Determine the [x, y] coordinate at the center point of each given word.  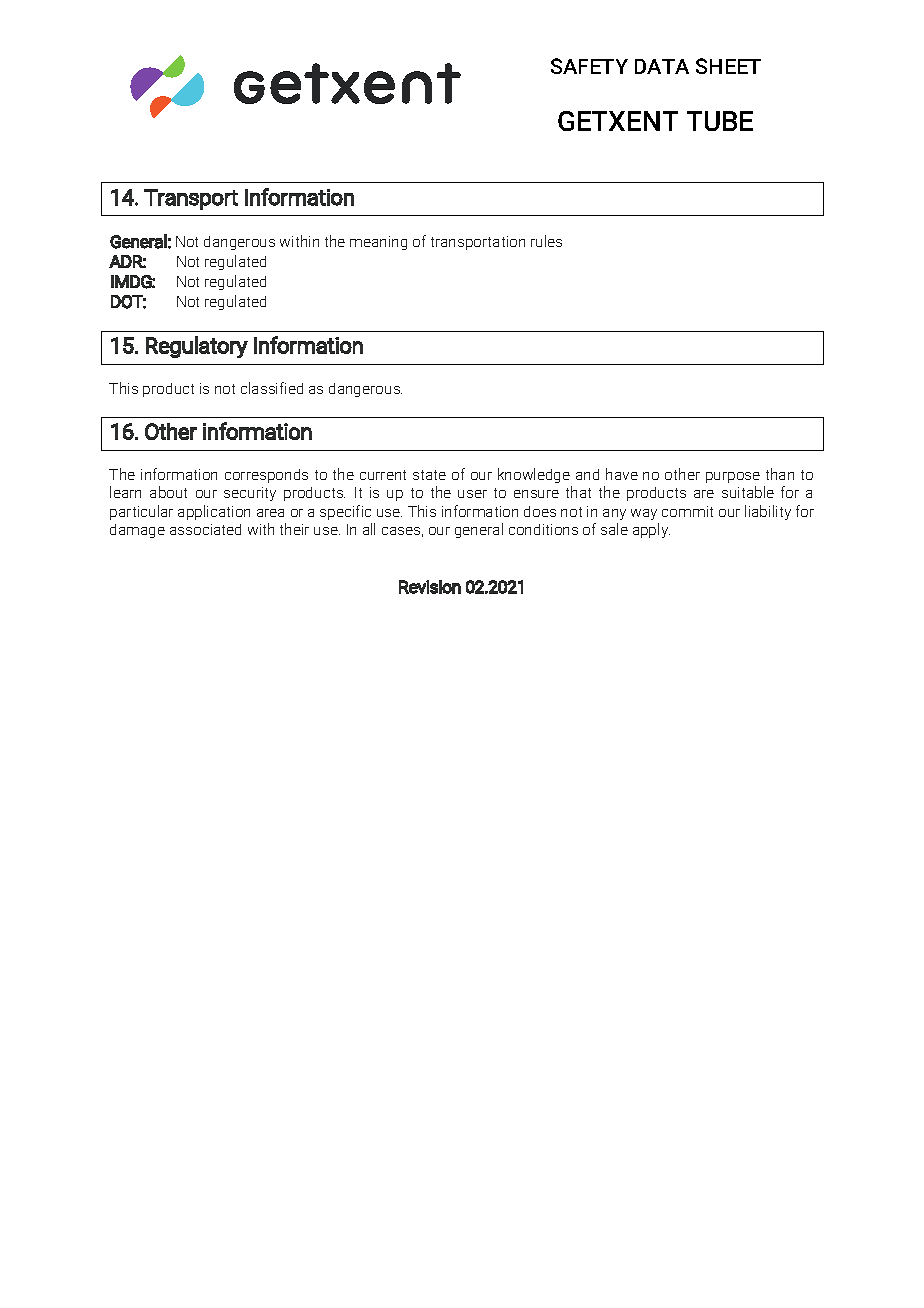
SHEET [728, 66]
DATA [662, 66]
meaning [378, 243]
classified [272, 388]
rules [546, 241]
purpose [733, 477]
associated [205, 529]
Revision [430, 587]
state [429, 475]
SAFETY [589, 66]
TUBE [720, 121]
